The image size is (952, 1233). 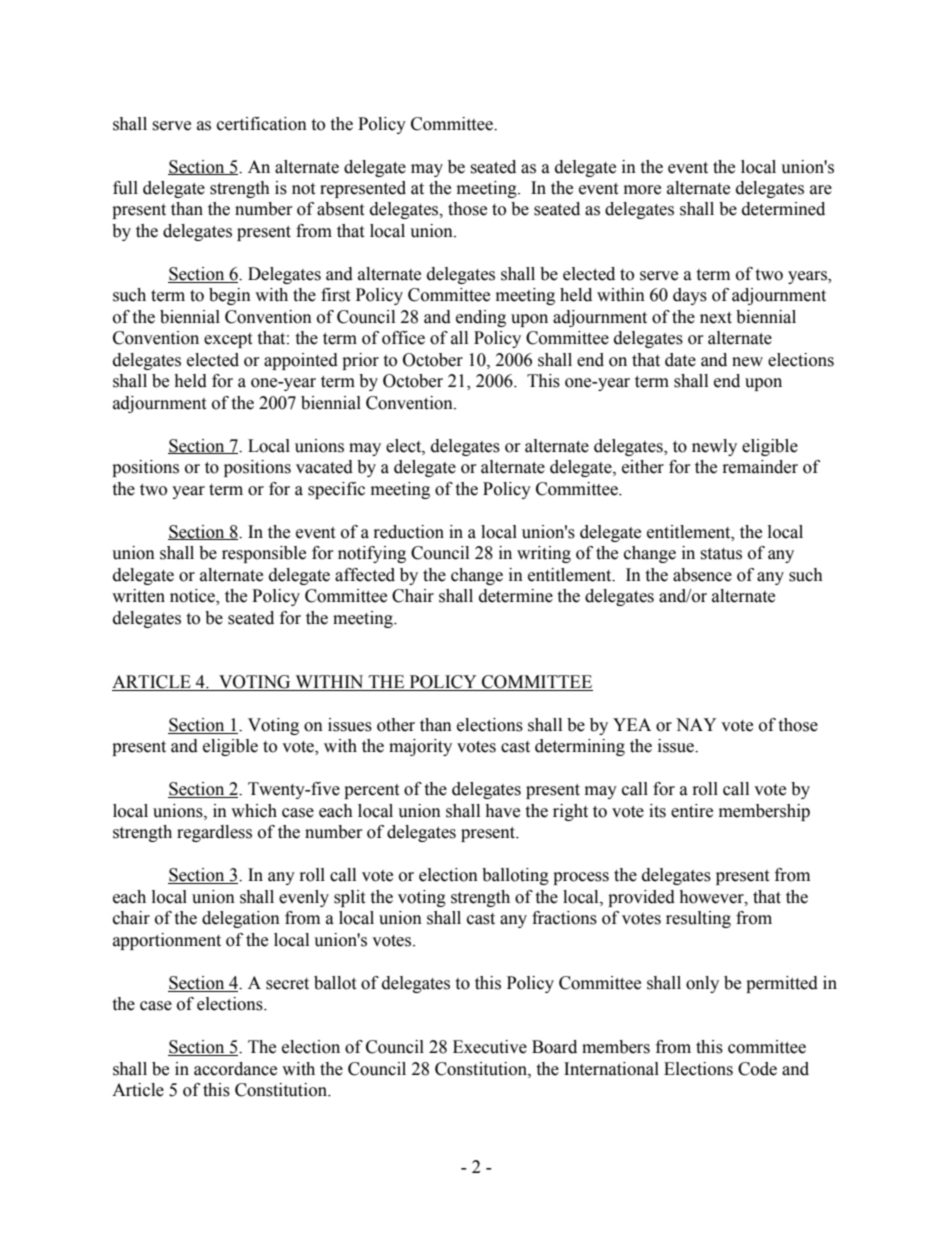 I want to click on notice, so click(x=193, y=597).
